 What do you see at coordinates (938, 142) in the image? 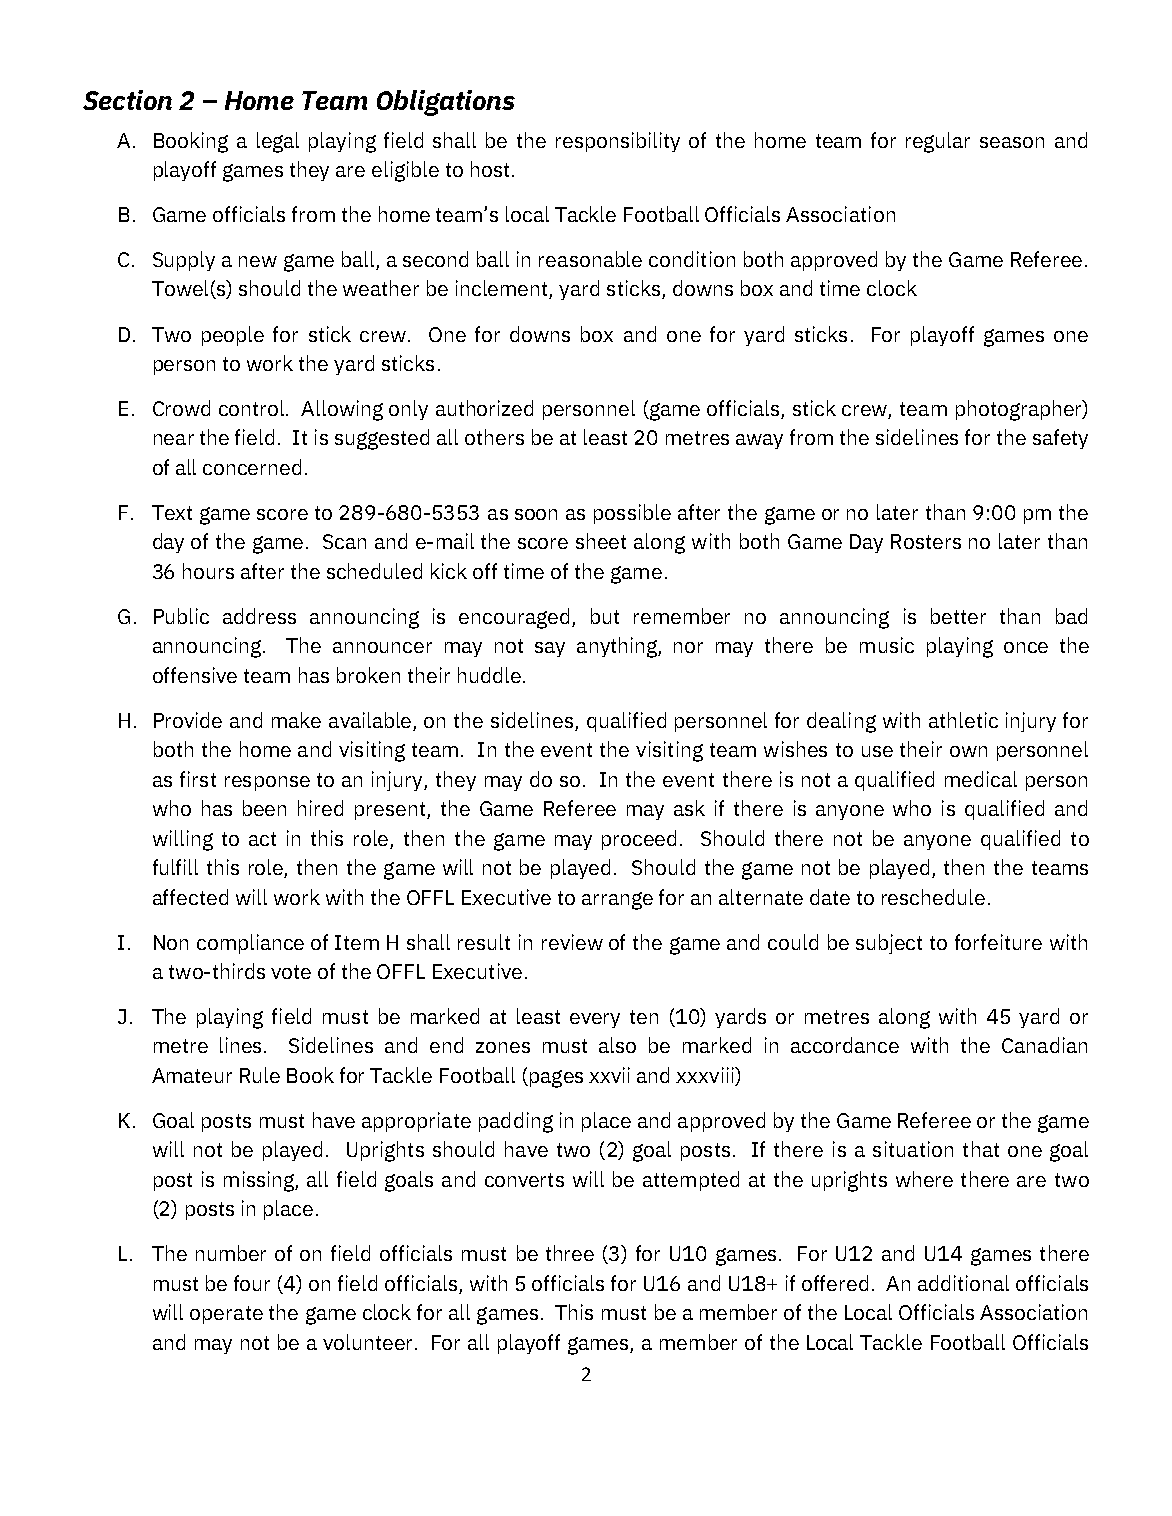
I see `regular` at bounding box center [938, 142].
